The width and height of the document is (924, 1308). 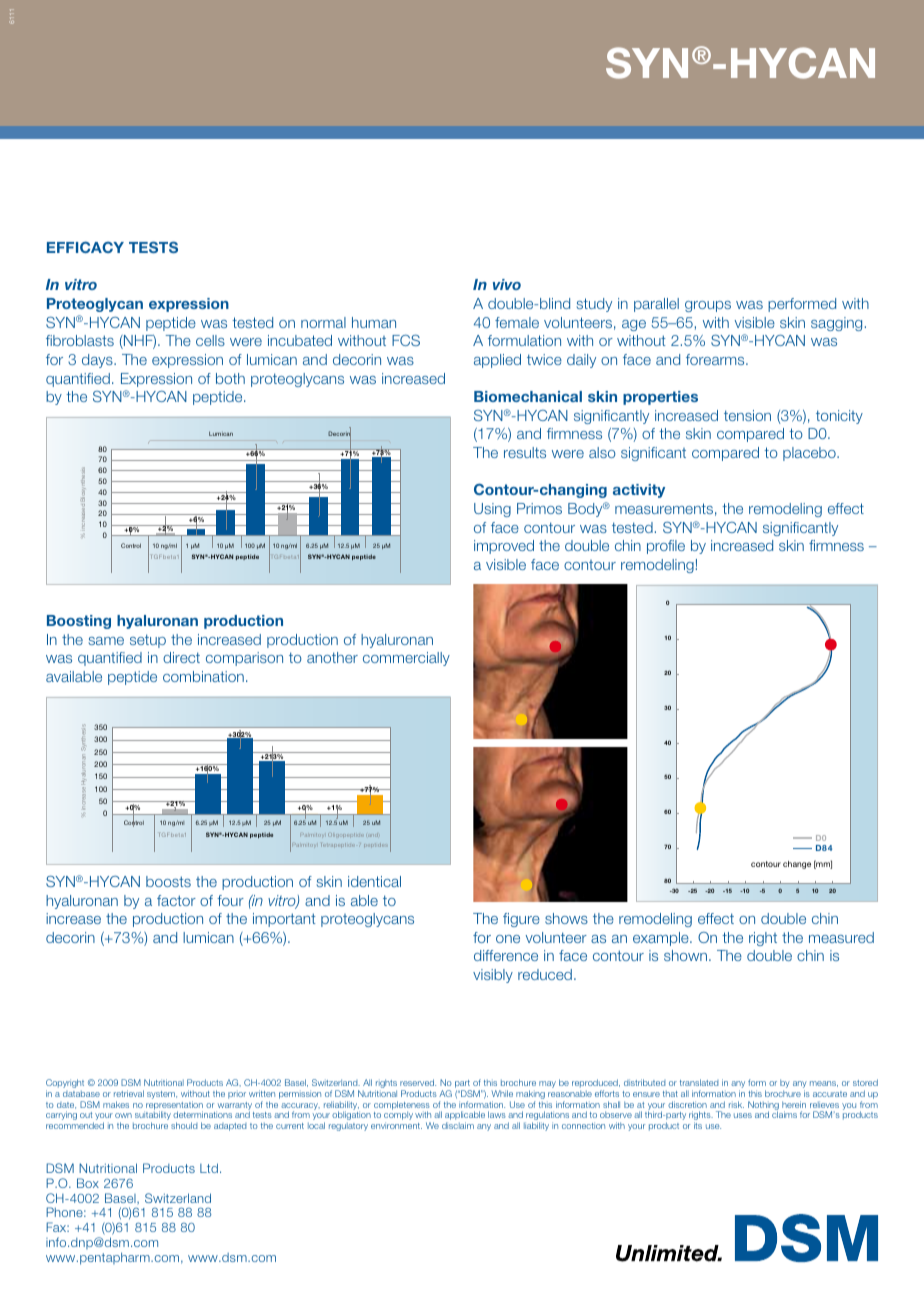 I want to click on commercially, so click(x=406, y=659).
